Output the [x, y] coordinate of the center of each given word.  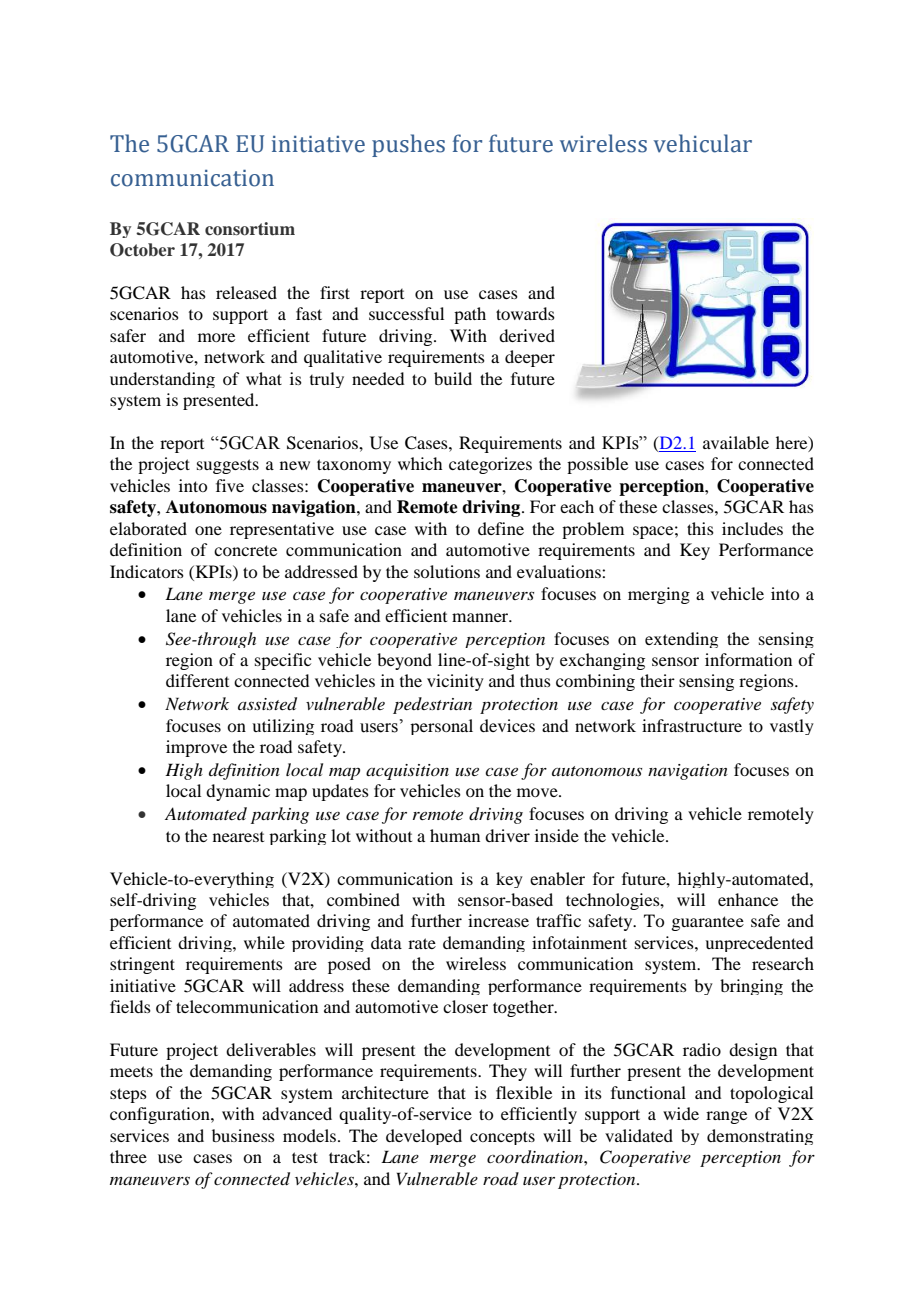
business [243, 1135]
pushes [408, 145]
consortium [250, 229]
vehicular [703, 143]
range [726, 1117]
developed [424, 1137]
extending [681, 640]
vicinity [455, 682]
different [197, 680]
